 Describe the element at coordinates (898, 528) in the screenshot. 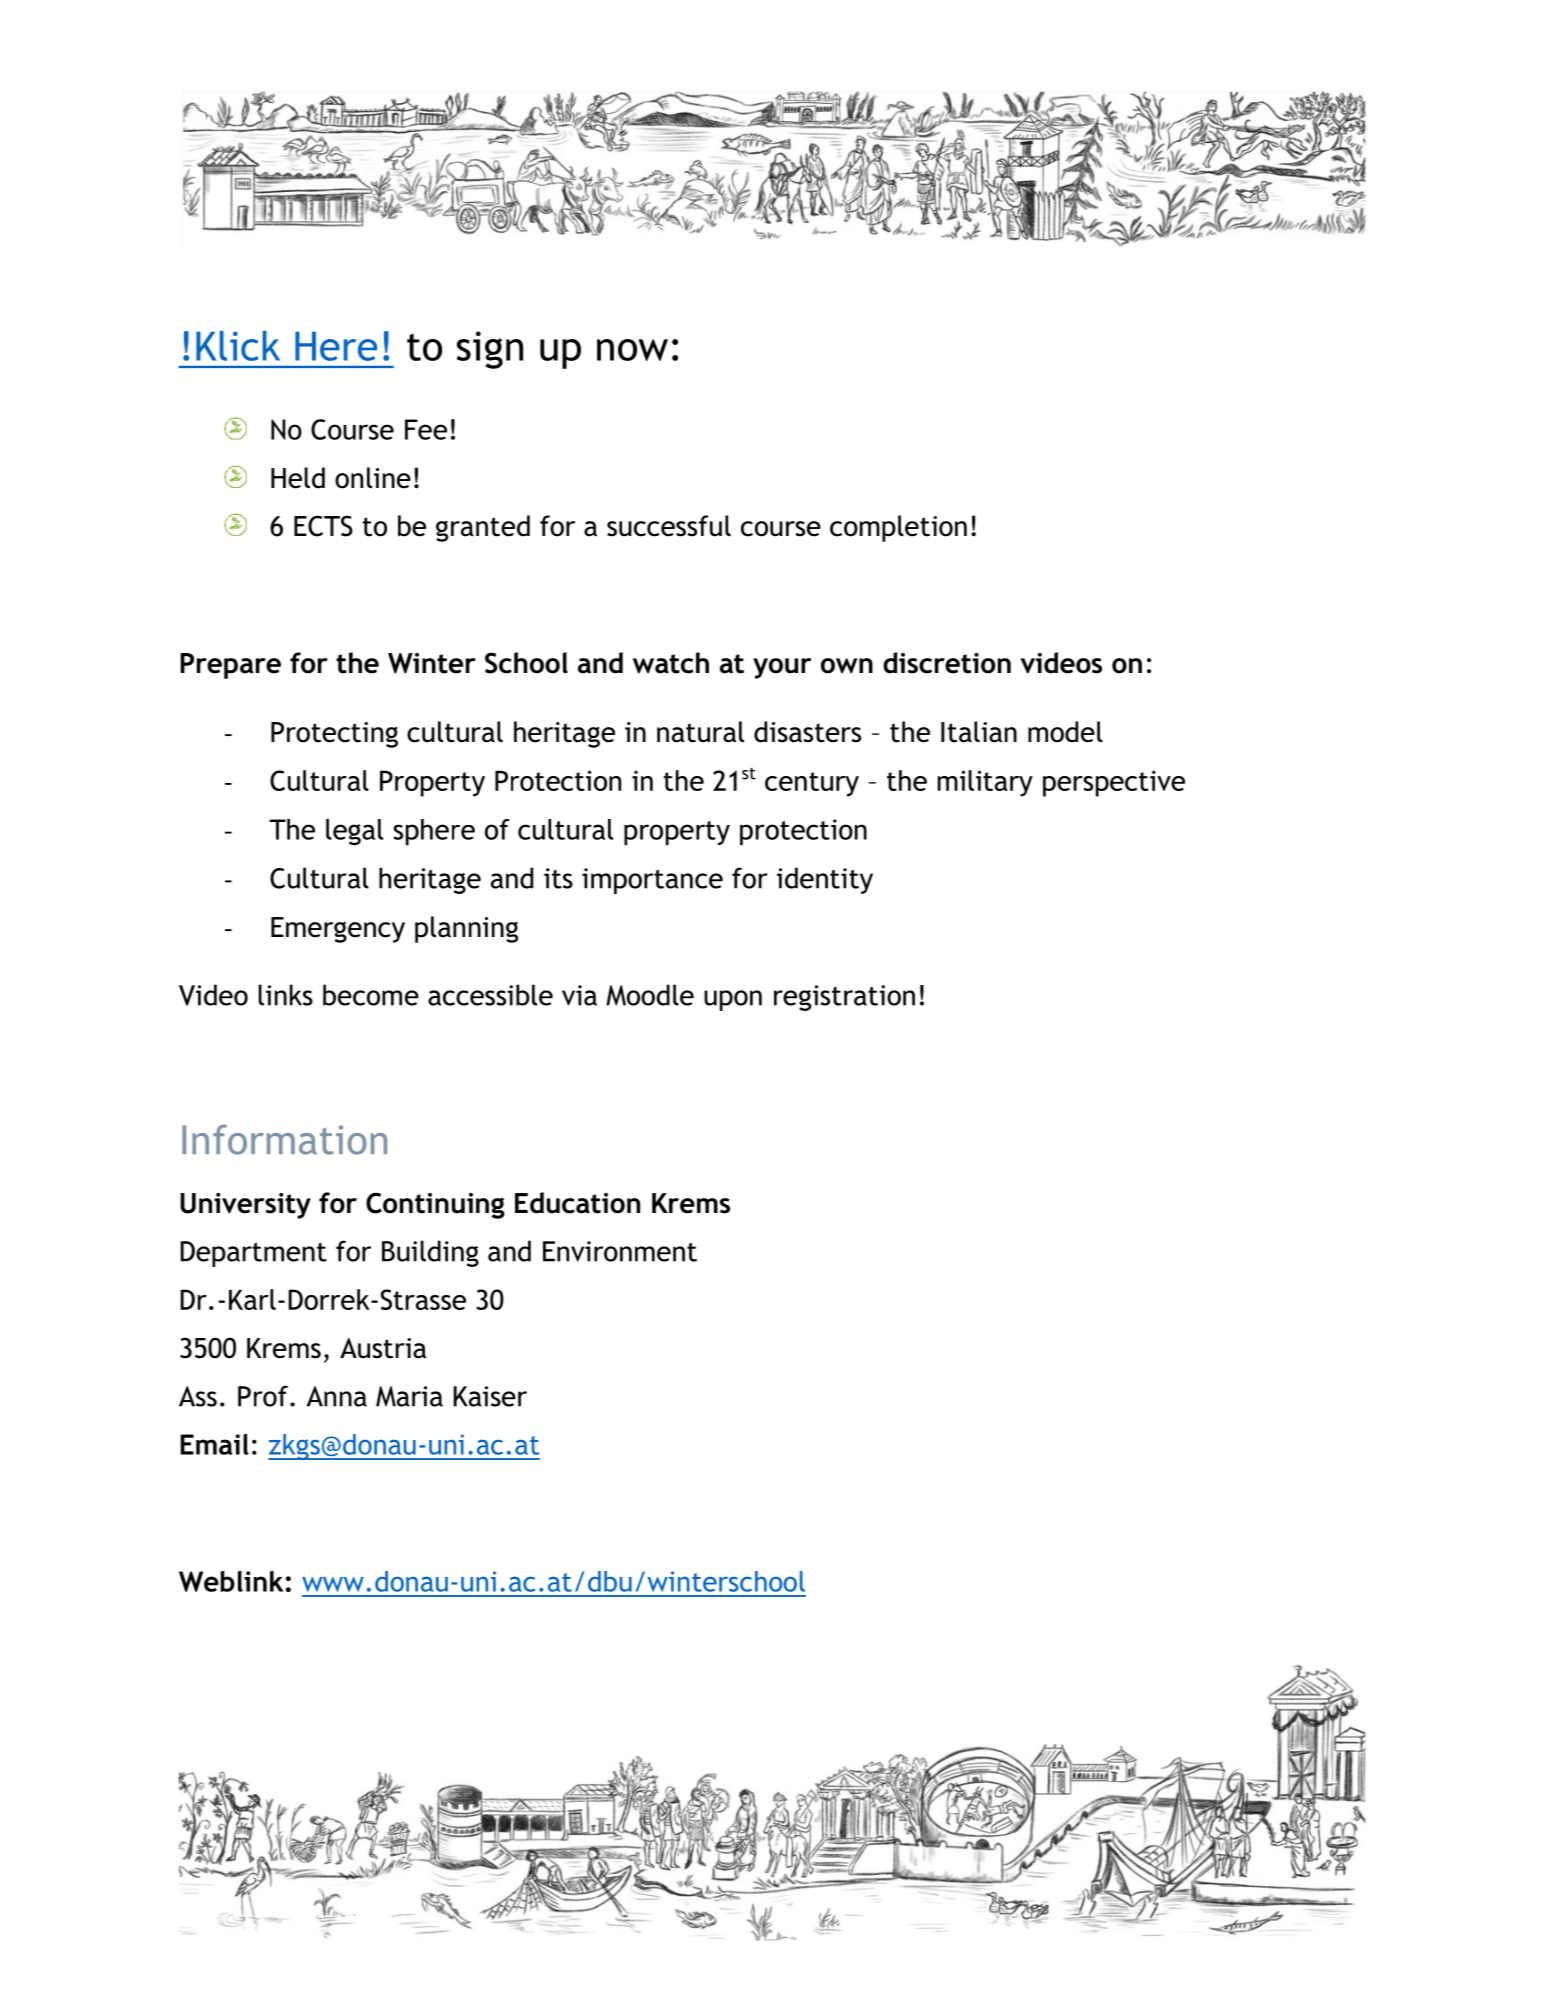

I see `completion` at that location.
